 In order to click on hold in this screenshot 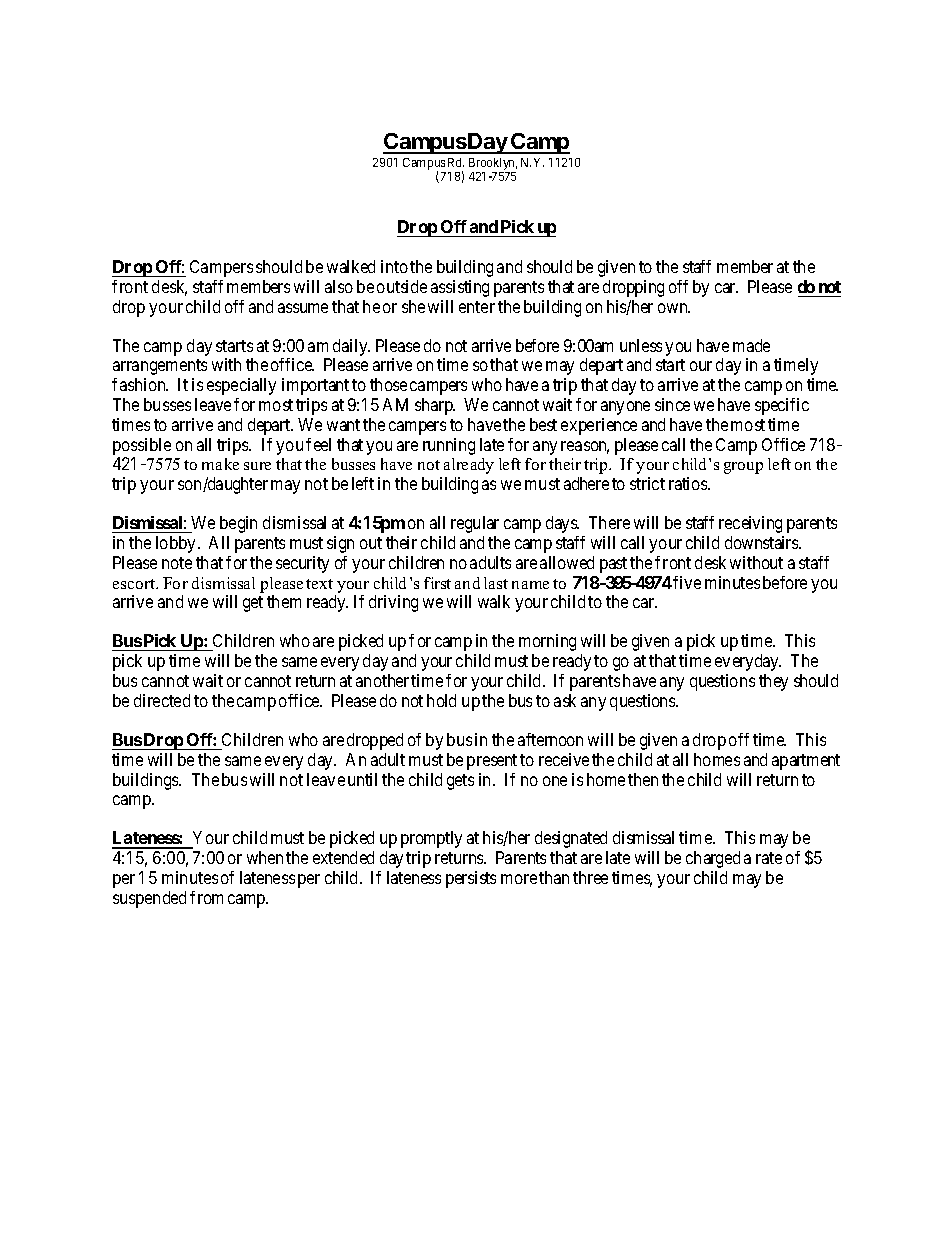, I will do `click(441, 700)`.
